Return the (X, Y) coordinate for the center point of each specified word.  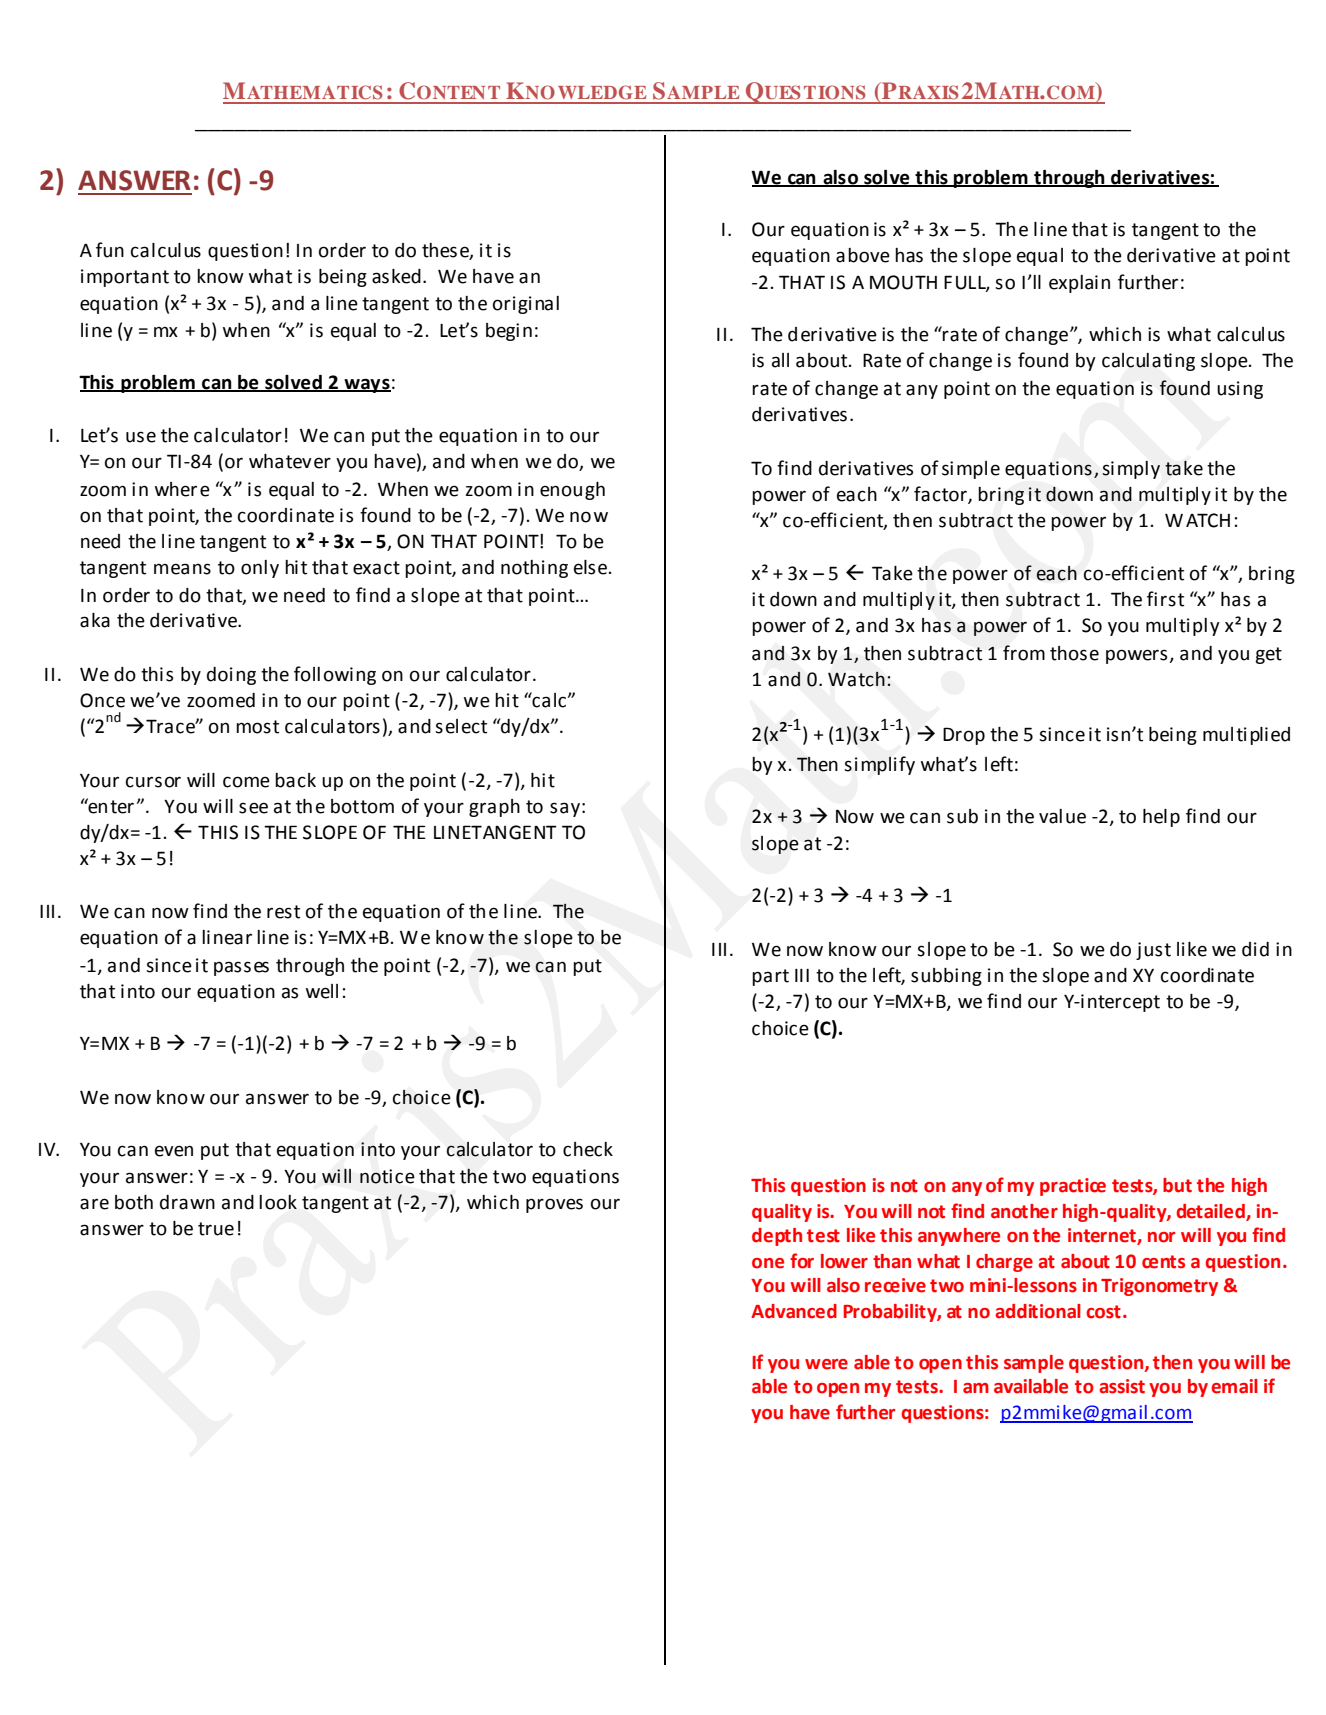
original (526, 305)
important (125, 278)
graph (494, 808)
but (1177, 1185)
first (1165, 599)
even (174, 1151)
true (216, 1229)
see (253, 808)
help (1161, 818)
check (588, 1149)
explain (1079, 284)
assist (1122, 1386)
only (260, 569)
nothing (534, 569)
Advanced (794, 1311)
